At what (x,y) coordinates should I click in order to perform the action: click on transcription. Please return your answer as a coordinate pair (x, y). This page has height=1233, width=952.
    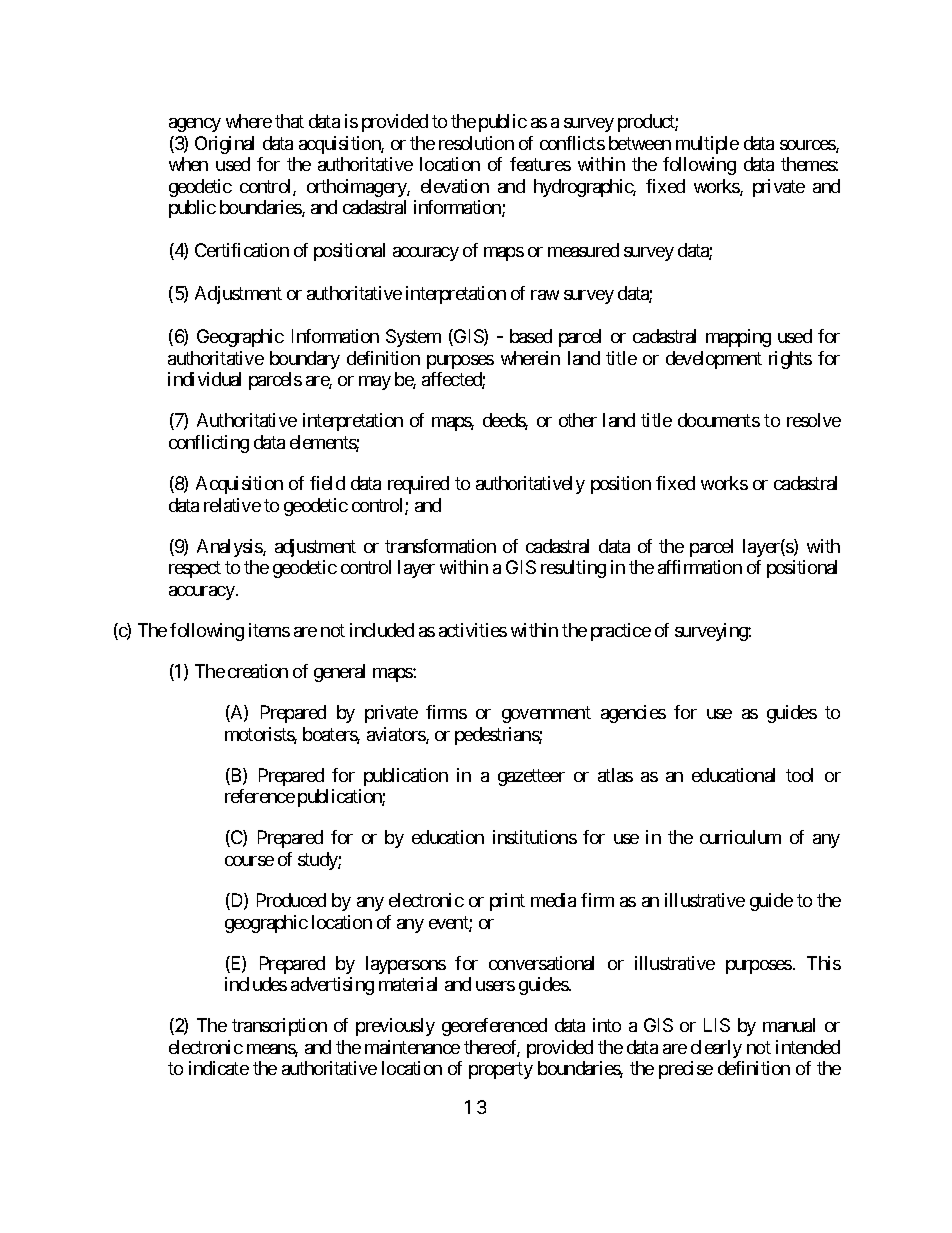
    Looking at the image, I should click on (279, 1027).
